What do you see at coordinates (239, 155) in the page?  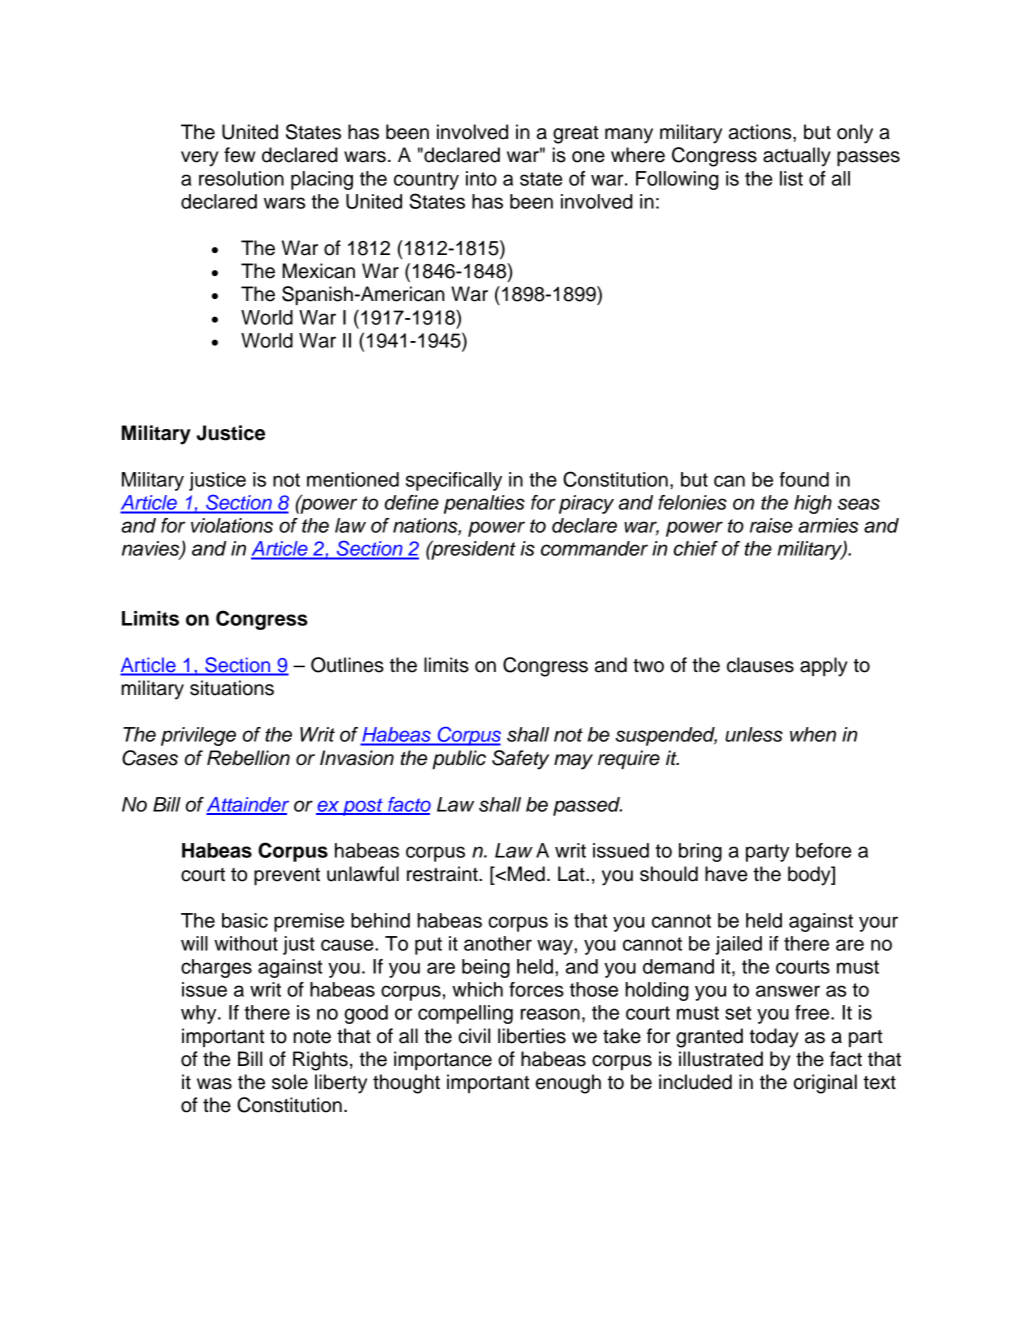 I see `few` at bounding box center [239, 155].
